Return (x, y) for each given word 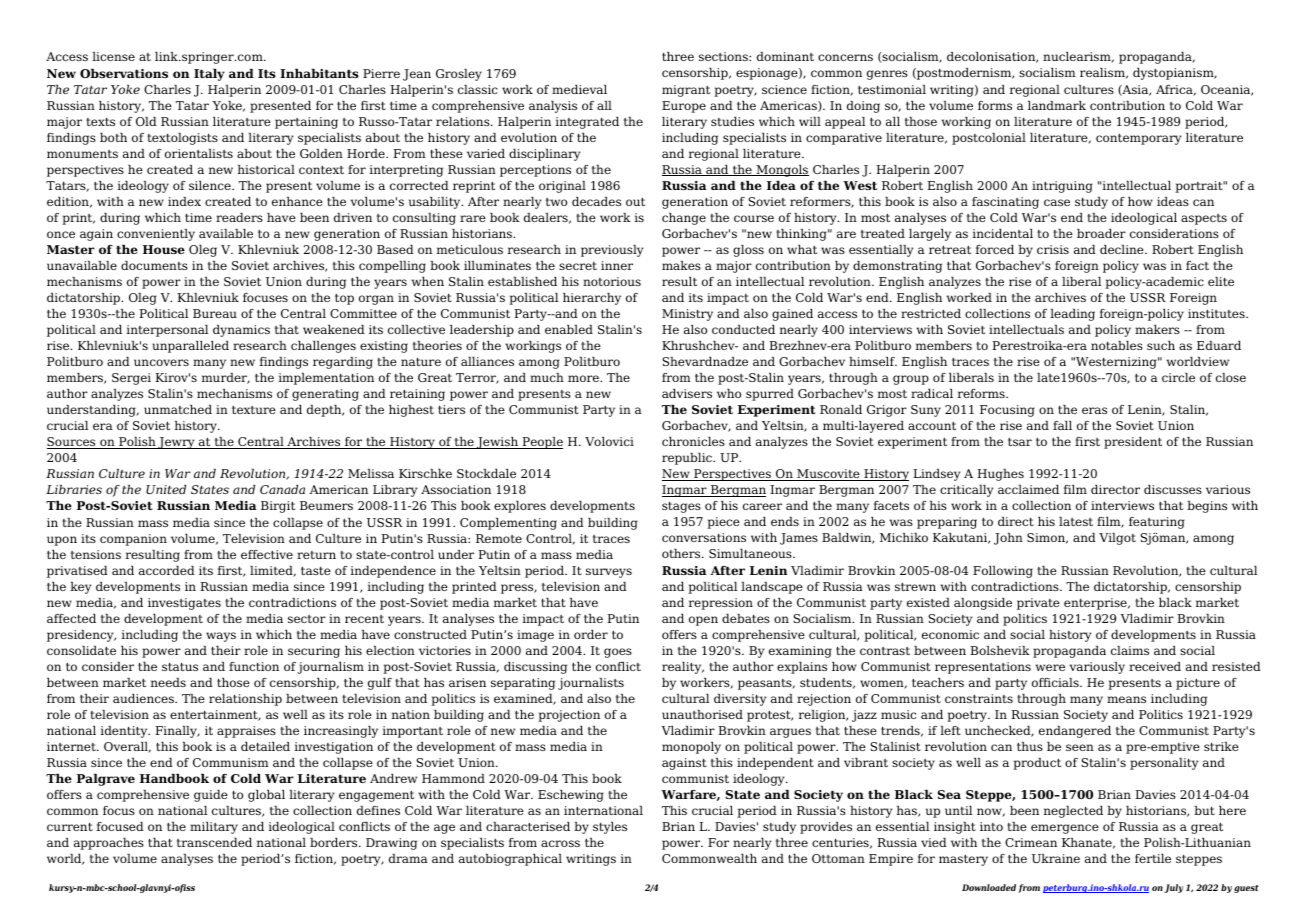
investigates (184, 604)
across (560, 843)
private (1038, 604)
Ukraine (1056, 858)
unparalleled (190, 347)
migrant (686, 91)
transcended (214, 842)
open (703, 621)
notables (1117, 345)
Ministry (687, 315)
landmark (1057, 105)
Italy (209, 75)
